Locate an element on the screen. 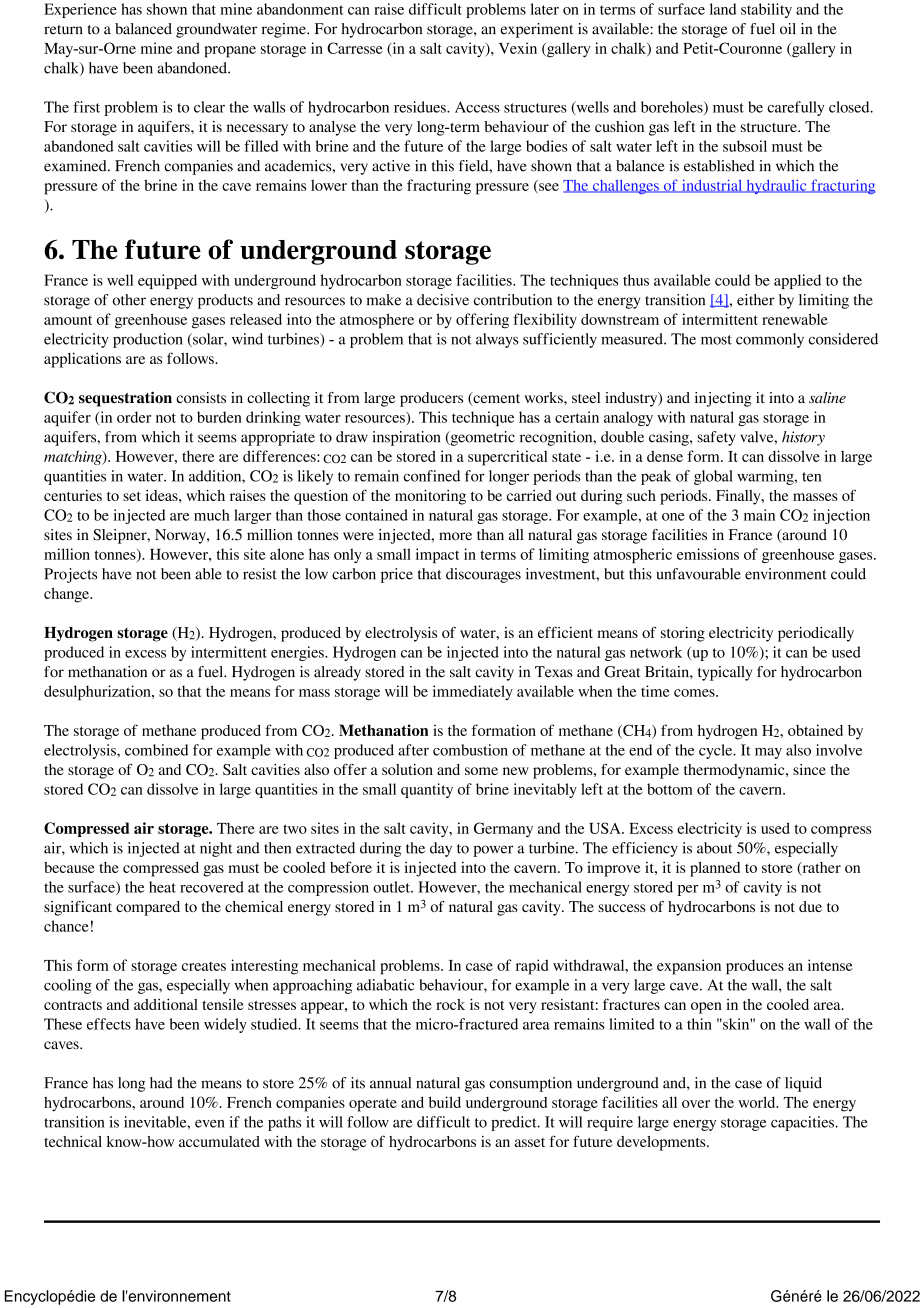  world is located at coordinates (758, 1102).
